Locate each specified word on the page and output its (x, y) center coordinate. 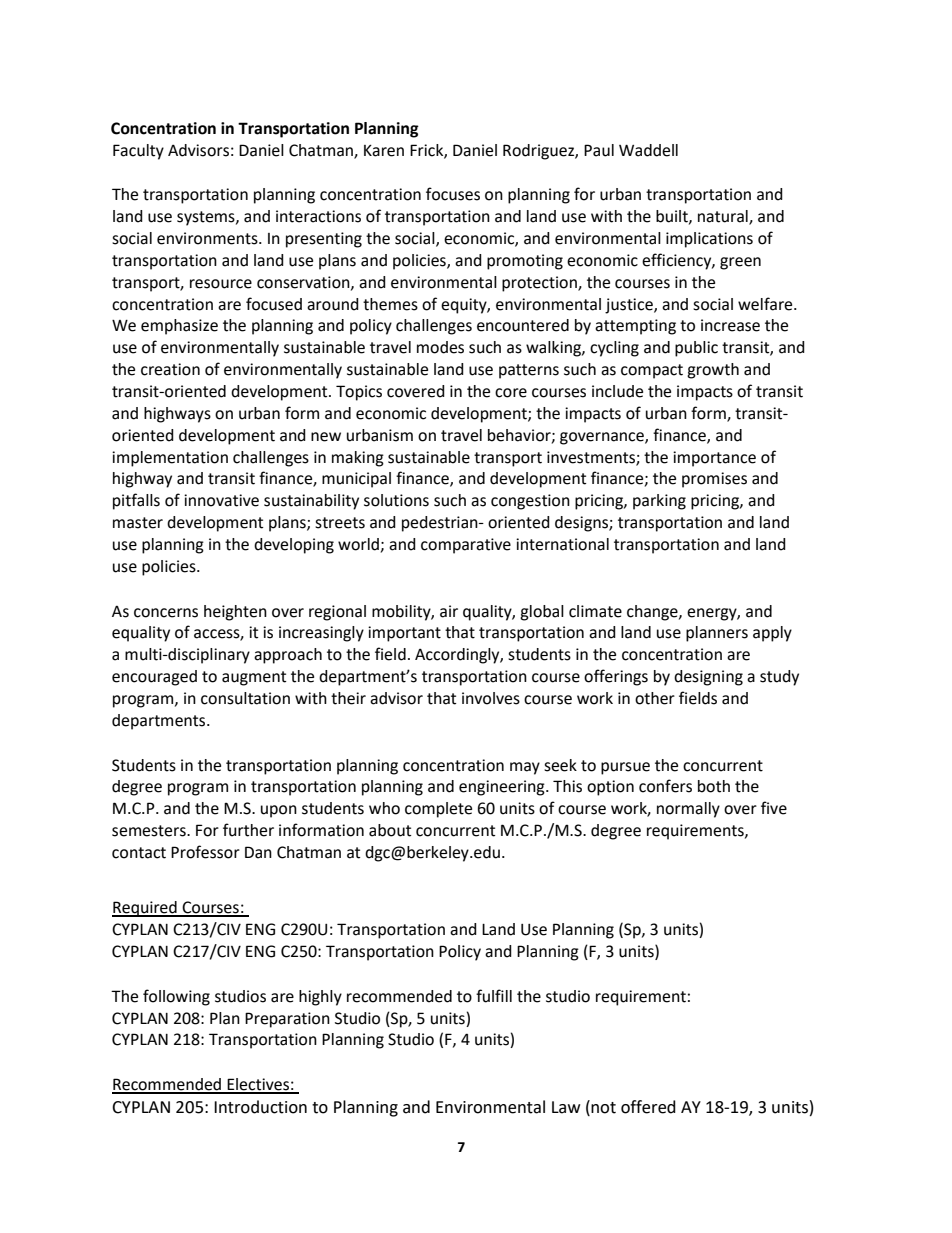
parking (659, 502)
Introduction (260, 1107)
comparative (466, 546)
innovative (221, 500)
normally (688, 810)
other (655, 698)
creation (170, 369)
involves (491, 698)
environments (208, 238)
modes (440, 347)
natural (724, 217)
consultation (245, 698)
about (390, 830)
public (696, 349)
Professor (205, 852)
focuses (453, 194)
